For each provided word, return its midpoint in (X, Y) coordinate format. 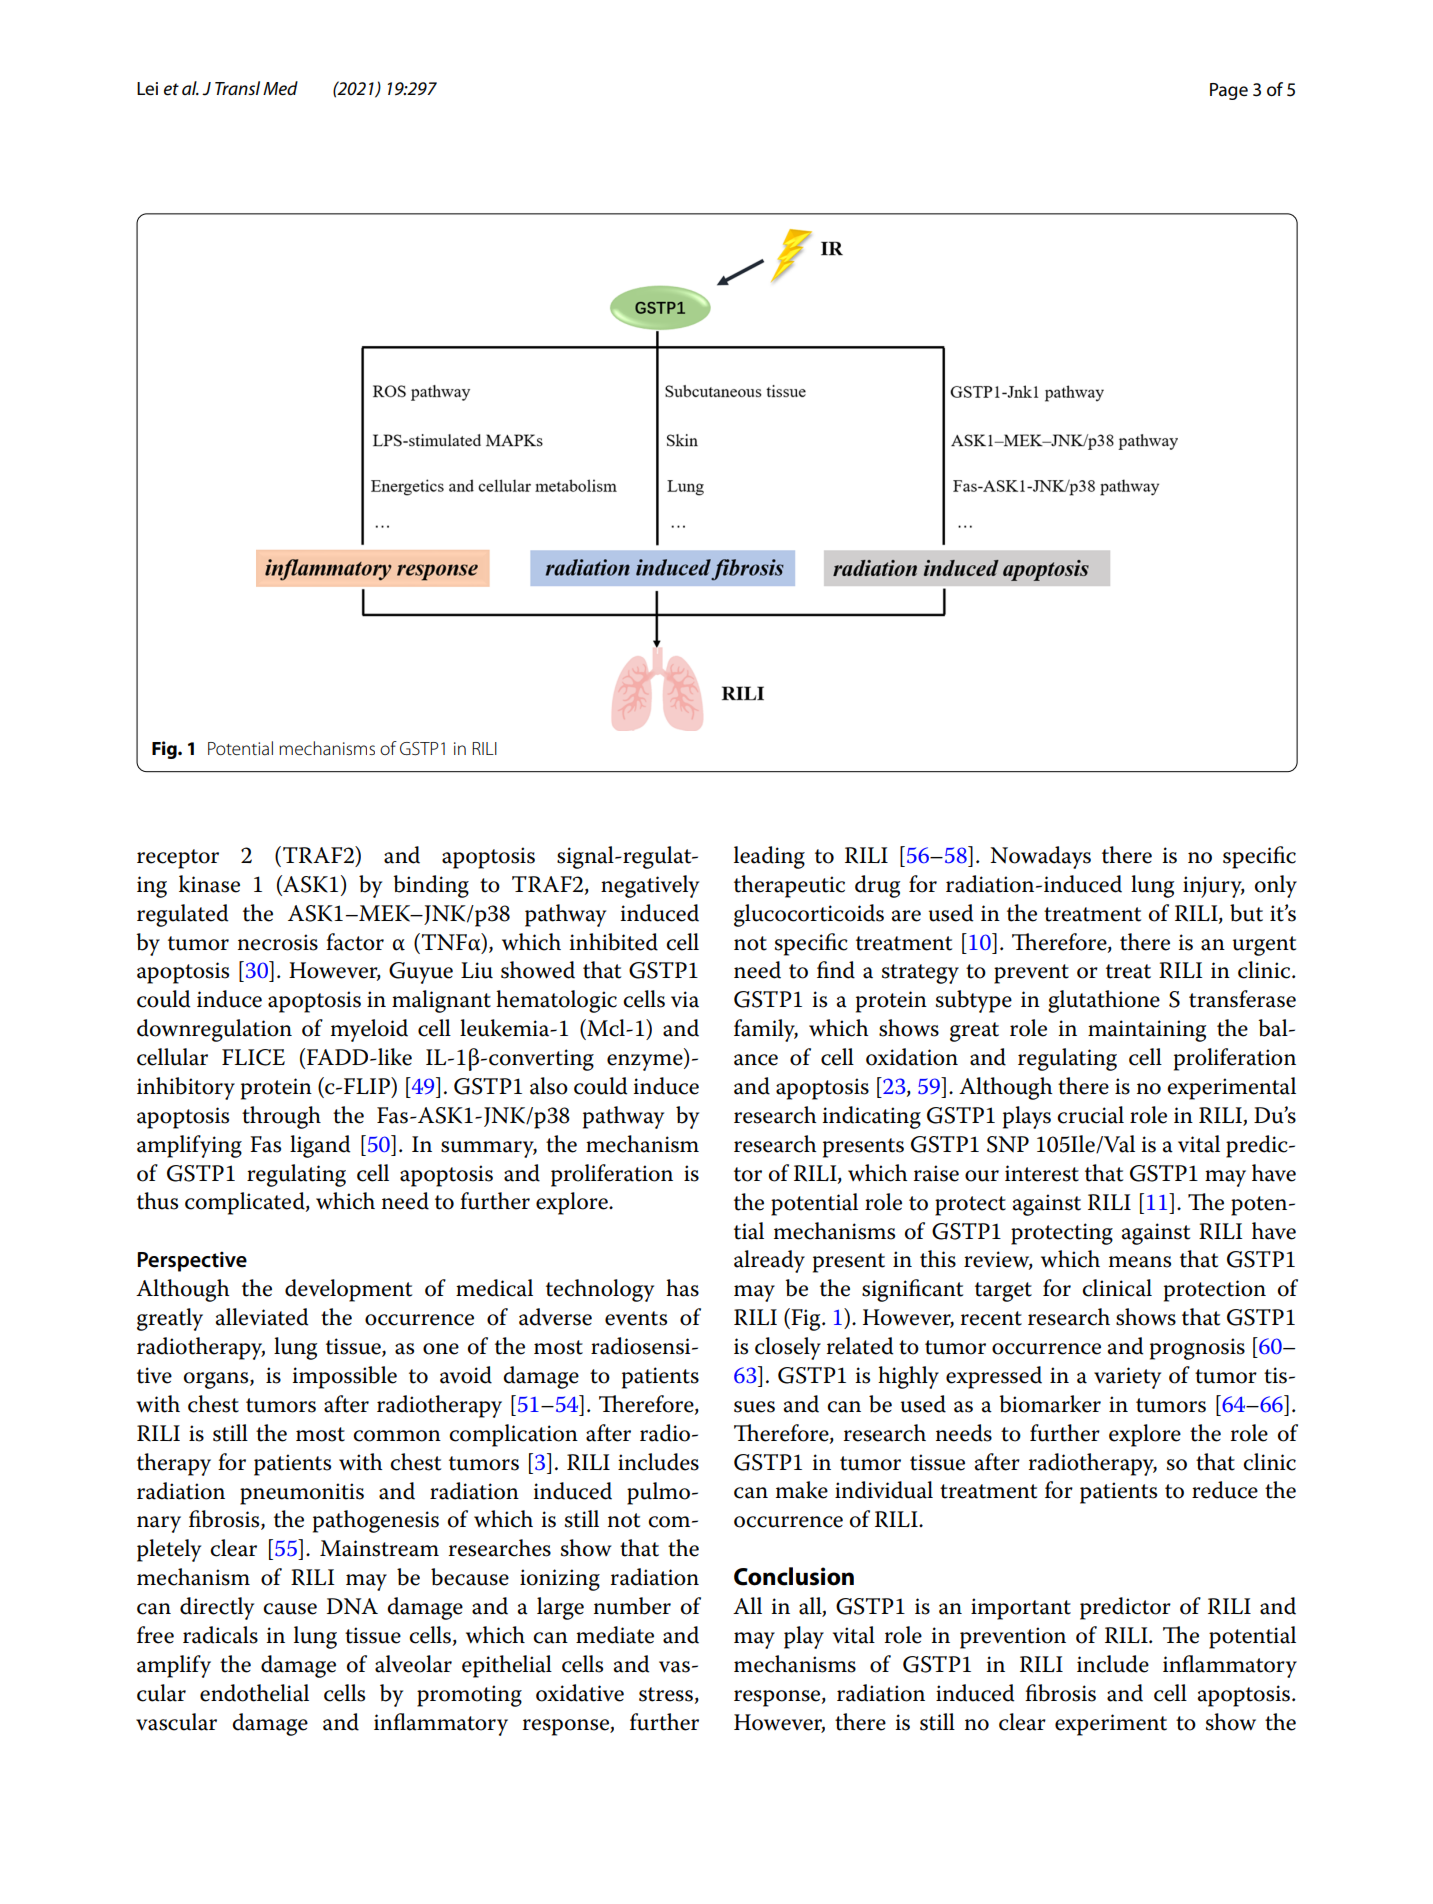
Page (1229, 91)
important (1021, 1609)
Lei (147, 89)
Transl (237, 88)
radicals (220, 1635)
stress (666, 1694)
